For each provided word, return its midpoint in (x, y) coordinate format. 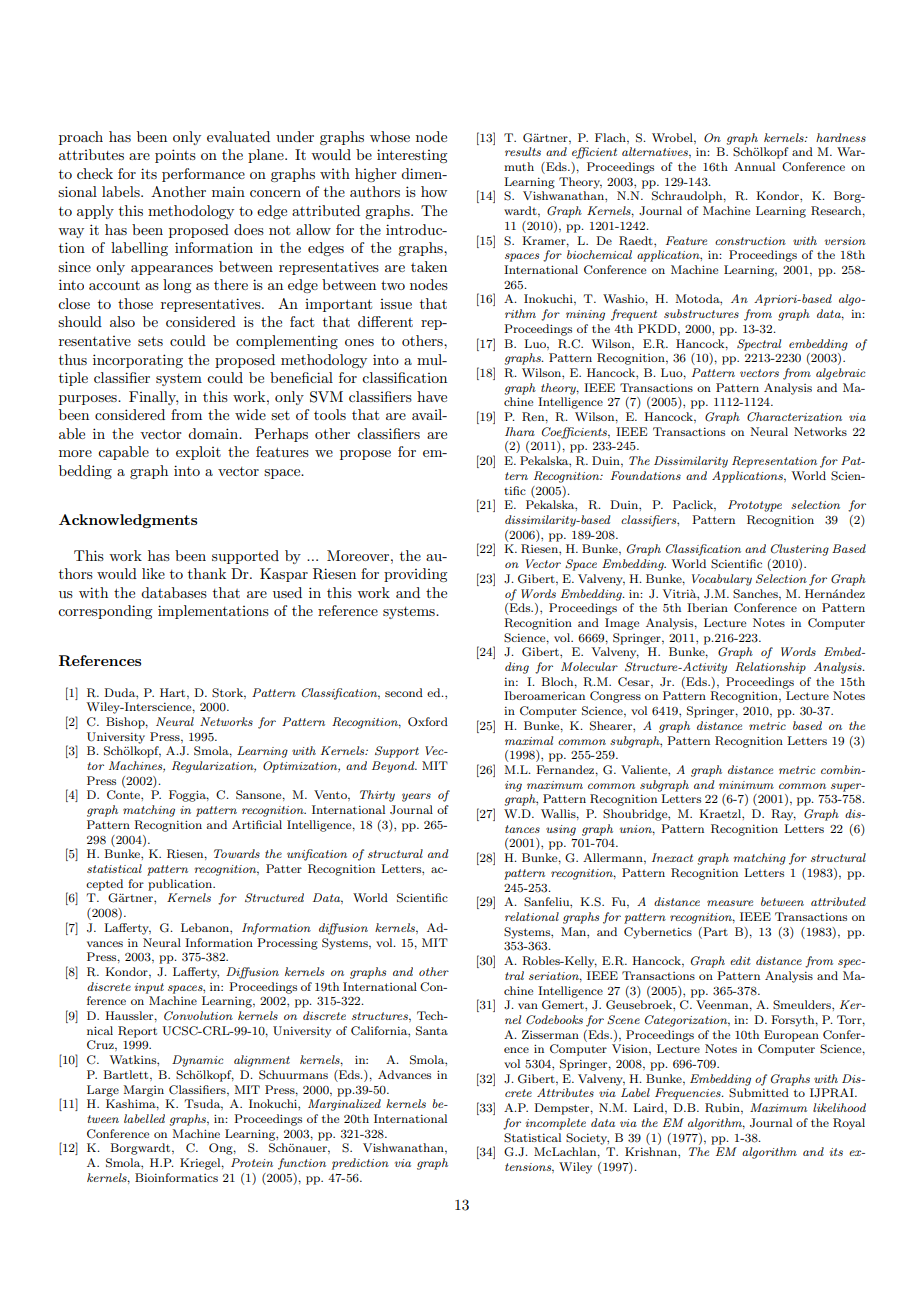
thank (207, 573)
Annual (754, 166)
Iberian (707, 607)
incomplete (556, 1124)
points (175, 156)
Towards (237, 853)
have (432, 396)
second (404, 692)
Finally (153, 398)
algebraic (841, 374)
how (434, 191)
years (416, 797)
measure (730, 903)
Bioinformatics (176, 1177)
